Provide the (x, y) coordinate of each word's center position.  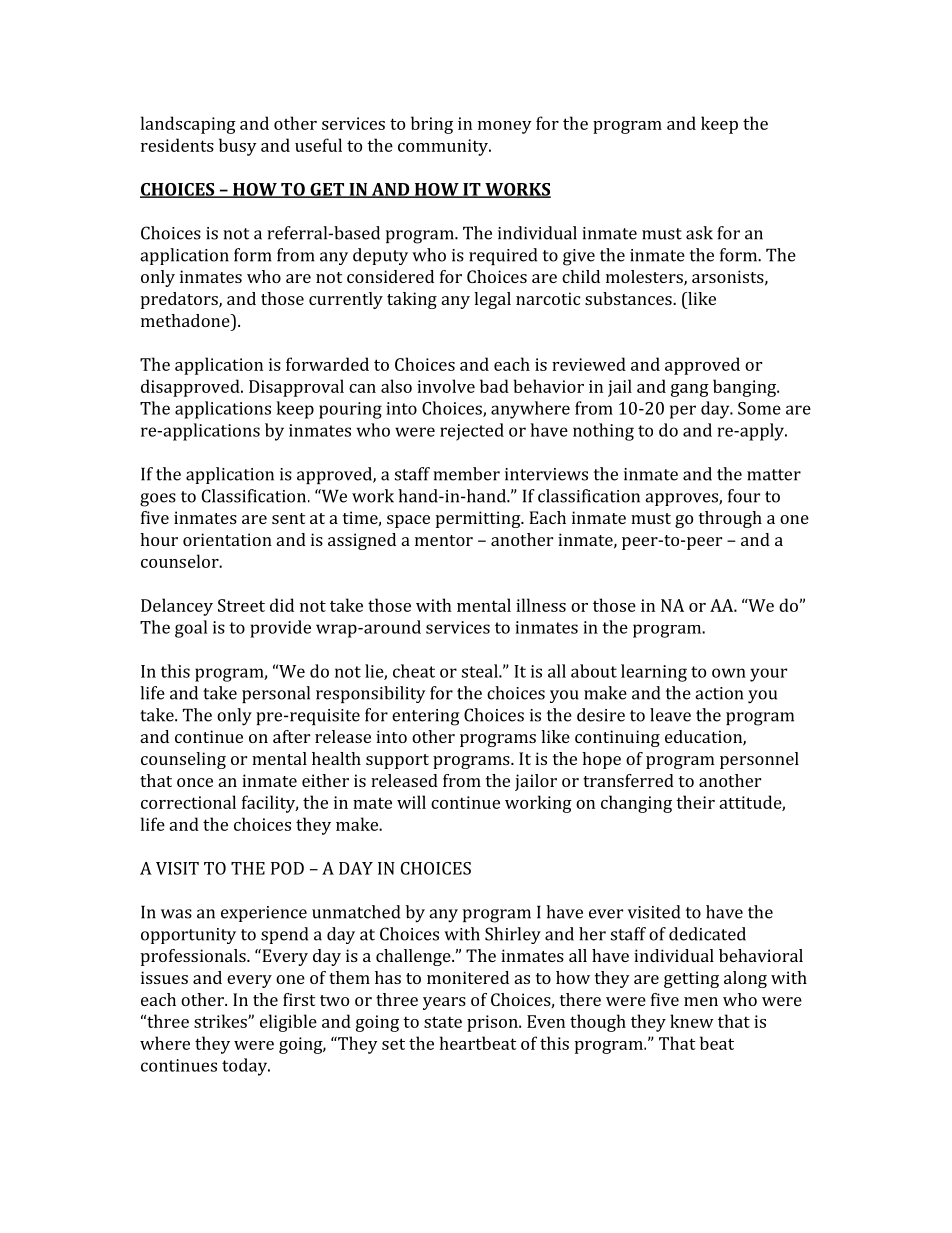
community (444, 147)
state (443, 1022)
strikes (221, 1021)
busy (238, 147)
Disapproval (296, 388)
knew (692, 1021)
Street (241, 605)
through (730, 519)
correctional (188, 802)
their (695, 802)
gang (690, 390)
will (411, 802)
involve (446, 386)
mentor (444, 540)
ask (699, 233)
